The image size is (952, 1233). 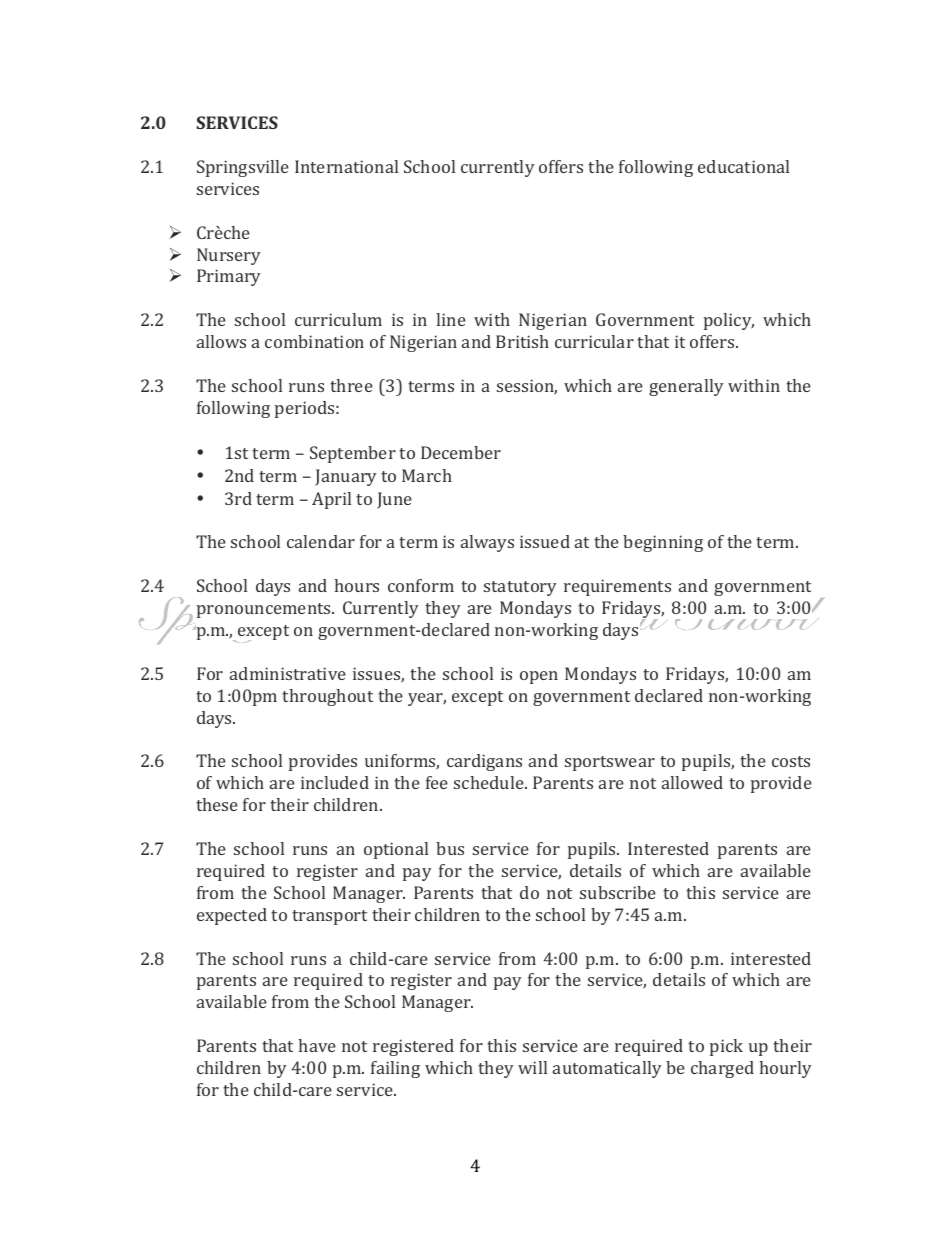 What do you see at coordinates (618, 892) in the screenshot?
I see `subscribe` at bounding box center [618, 892].
